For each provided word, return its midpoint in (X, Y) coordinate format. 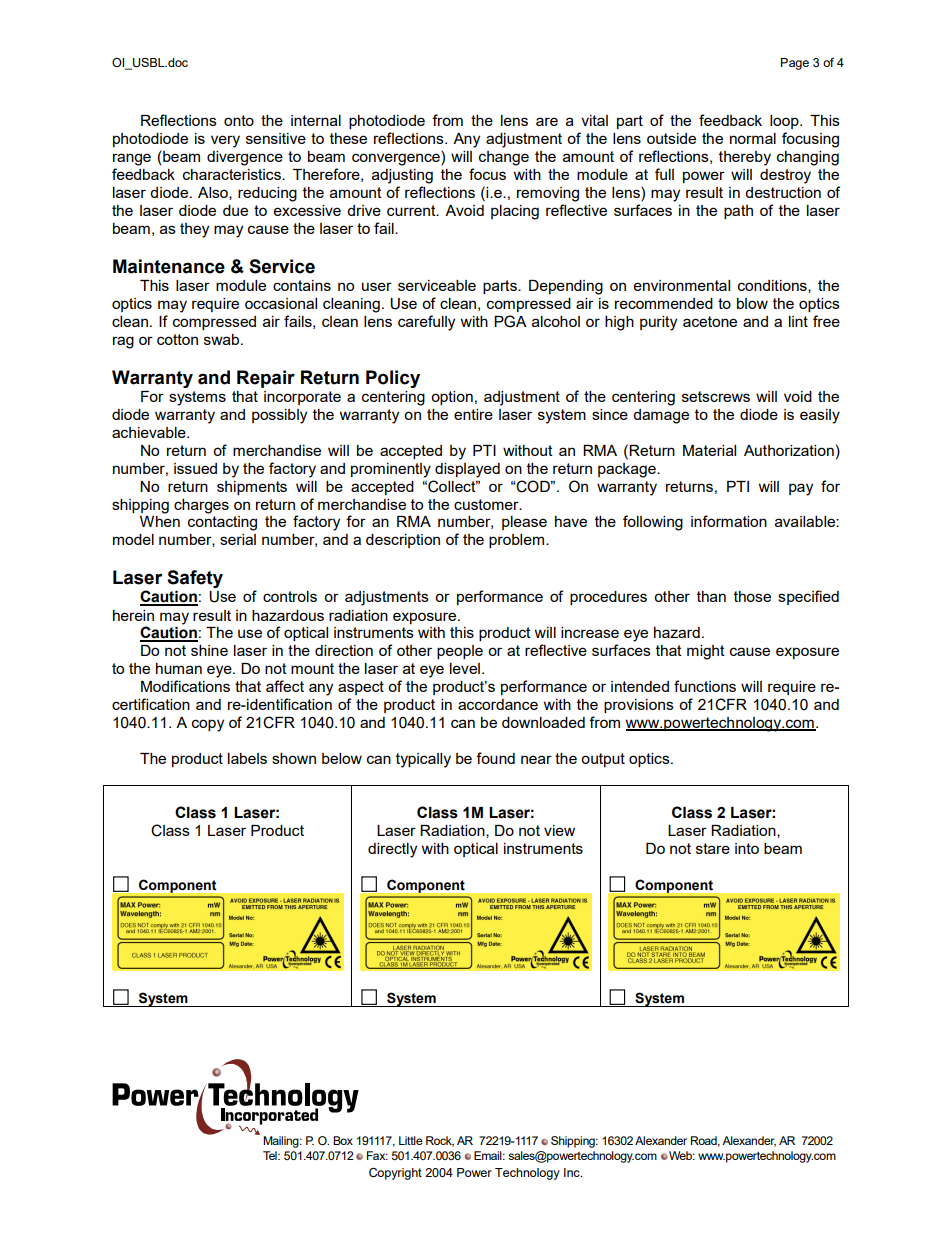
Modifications (185, 686)
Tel (271, 1155)
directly (392, 850)
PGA (510, 321)
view (559, 830)
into (747, 848)
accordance (498, 704)
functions (705, 686)
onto (239, 120)
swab (223, 339)
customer (487, 504)
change (504, 158)
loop (785, 122)
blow (752, 303)
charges (201, 506)
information (729, 521)
